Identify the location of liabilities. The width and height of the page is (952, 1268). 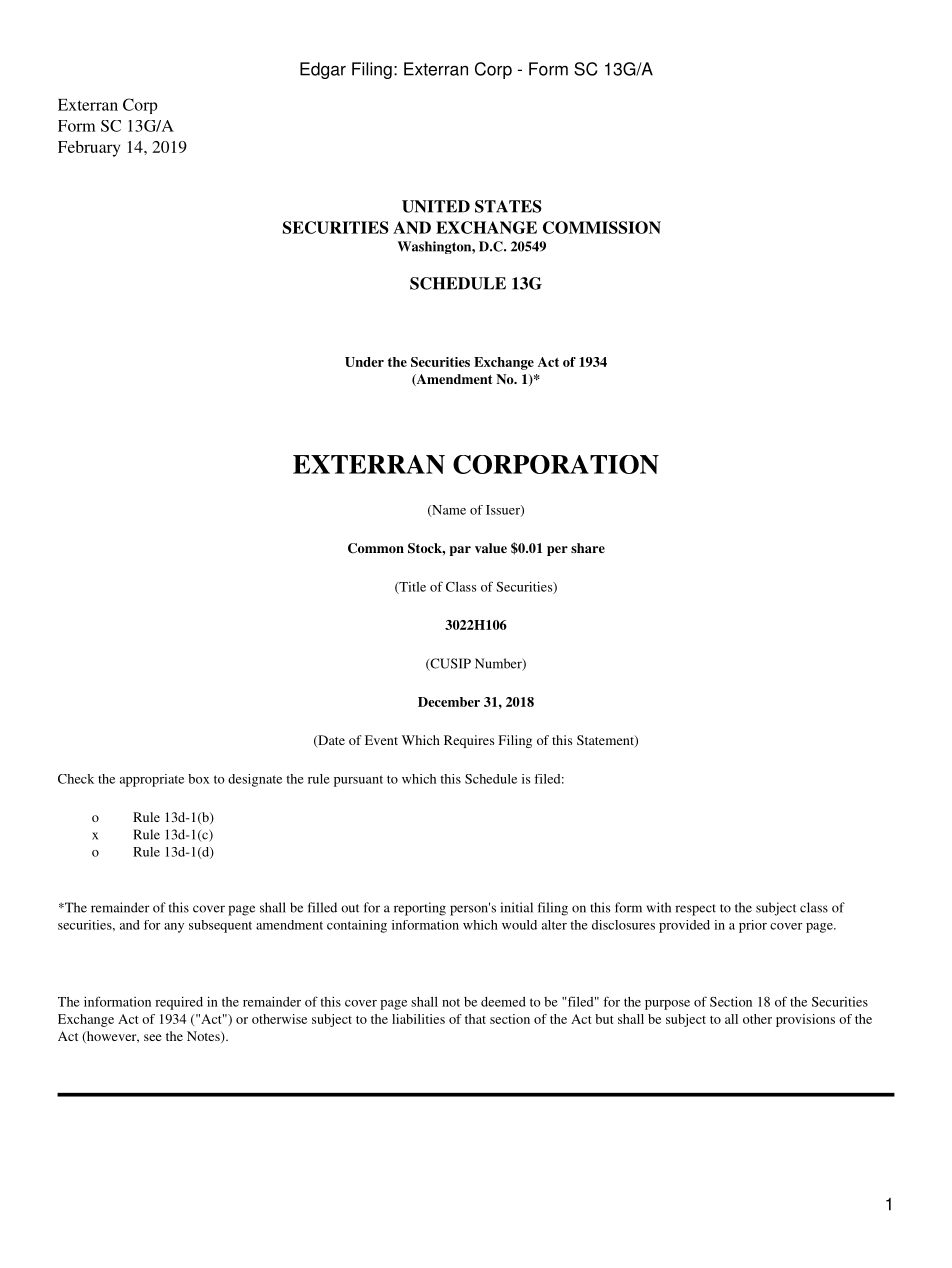
(418, 1019).
